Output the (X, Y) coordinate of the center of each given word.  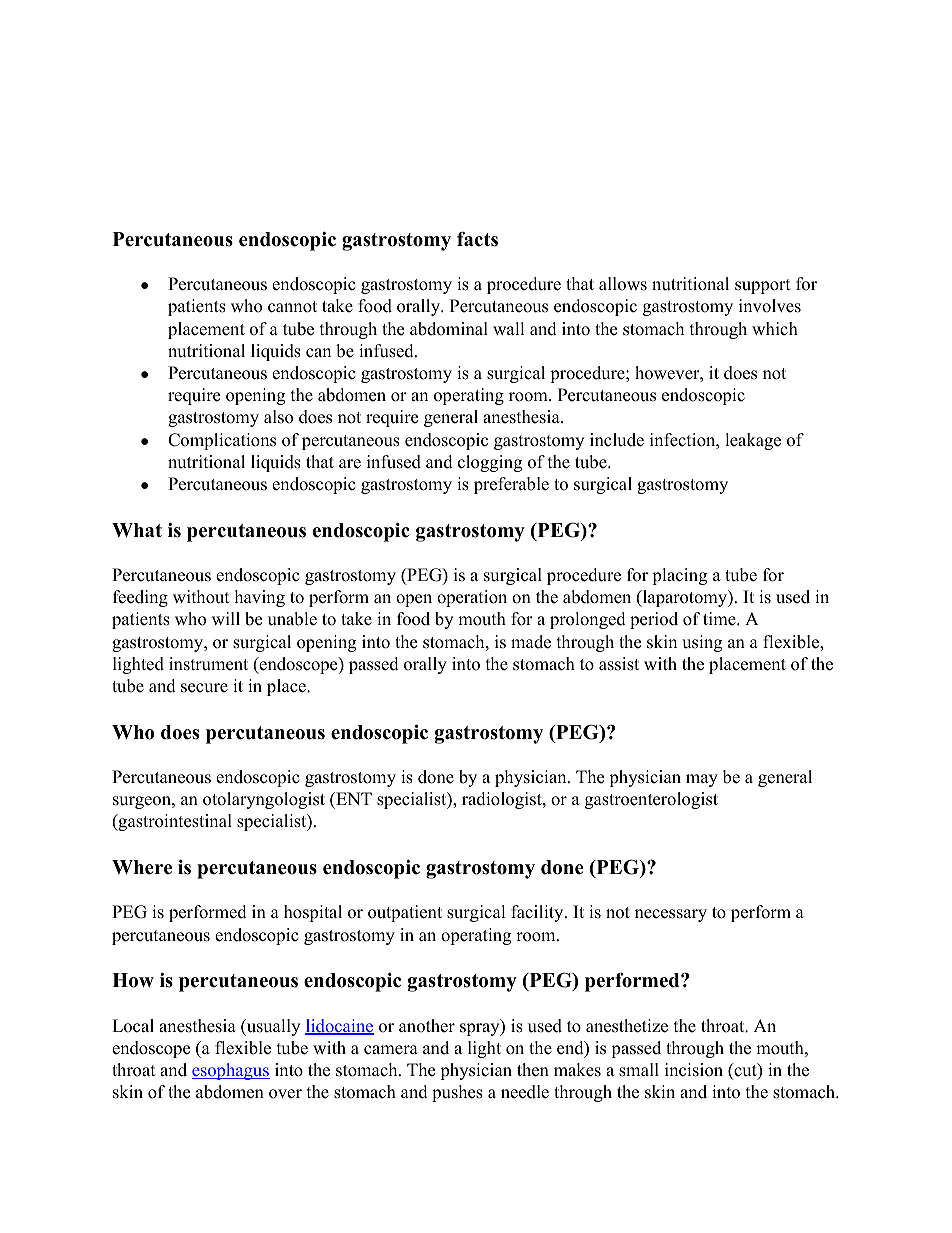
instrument (208, 664)
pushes (457, 1093)
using (702, 643)
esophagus (231, 1071)
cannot (292, 307)
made (531, 642)
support (763, 286)
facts (477, 239)
